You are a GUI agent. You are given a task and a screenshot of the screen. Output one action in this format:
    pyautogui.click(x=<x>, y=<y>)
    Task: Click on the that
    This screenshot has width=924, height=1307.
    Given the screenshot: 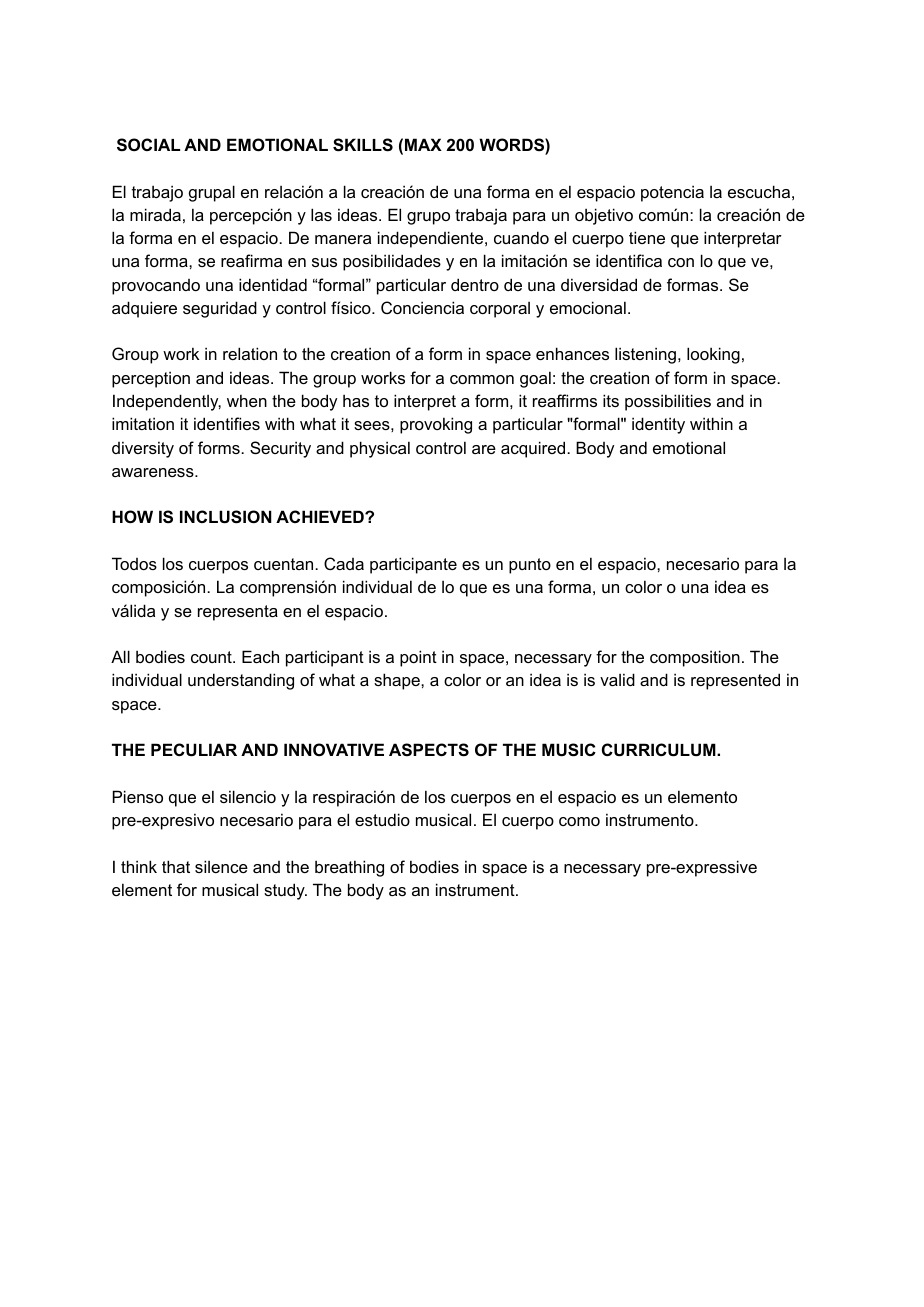 What is the action you would take?
    pyautogui.click(x=176, y=866)
